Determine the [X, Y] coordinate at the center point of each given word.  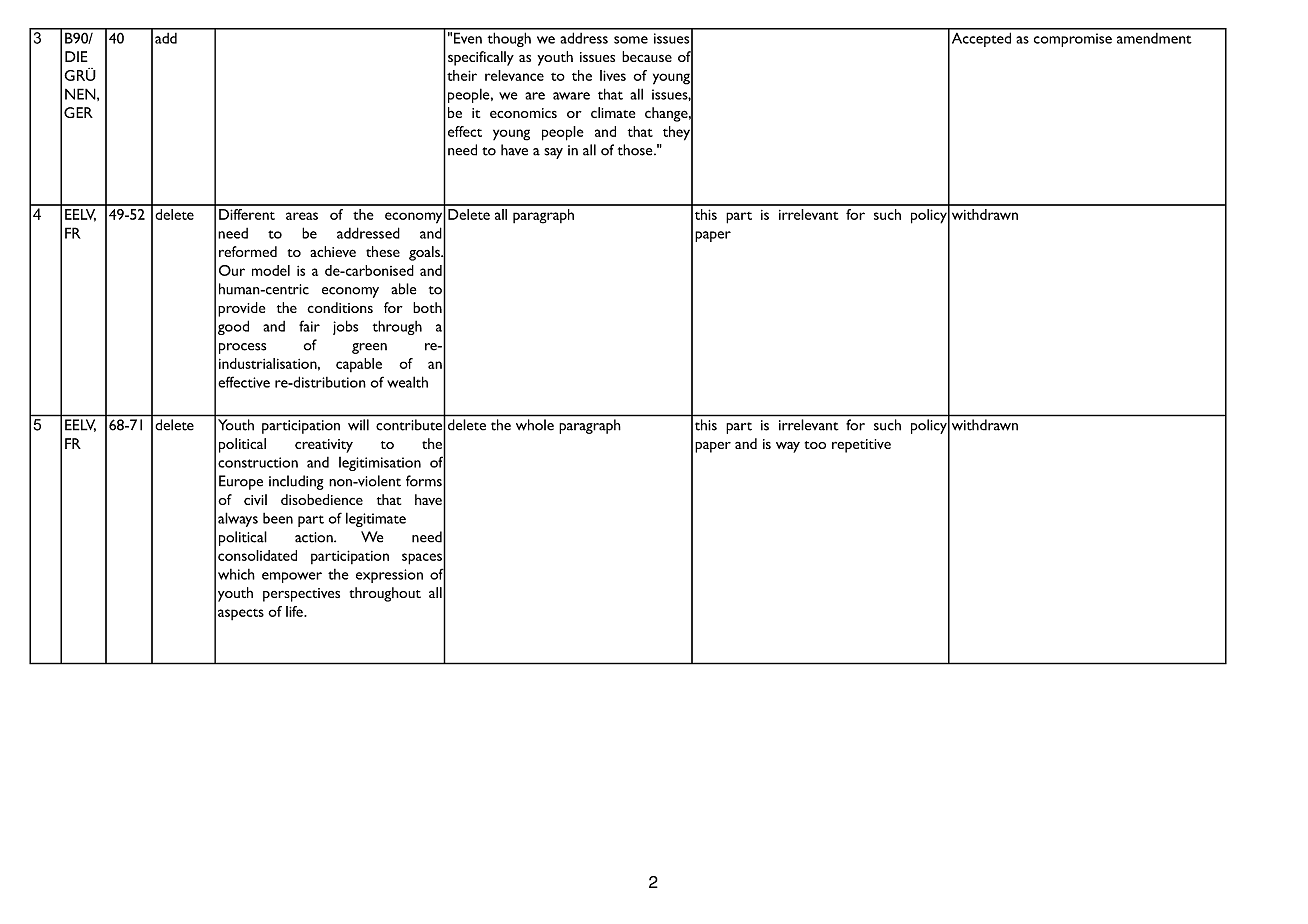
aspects [241, 614]
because [647, 56]
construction [258, 462]
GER [78, 112]
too [815, 445]
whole [535, 424]
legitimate [376, 519]
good [233, 327]
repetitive [861, 446]
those [636, 150]
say [553, 153]
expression [389, 576]
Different [247, 214]
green [369, 348]
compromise [1073, 40]
